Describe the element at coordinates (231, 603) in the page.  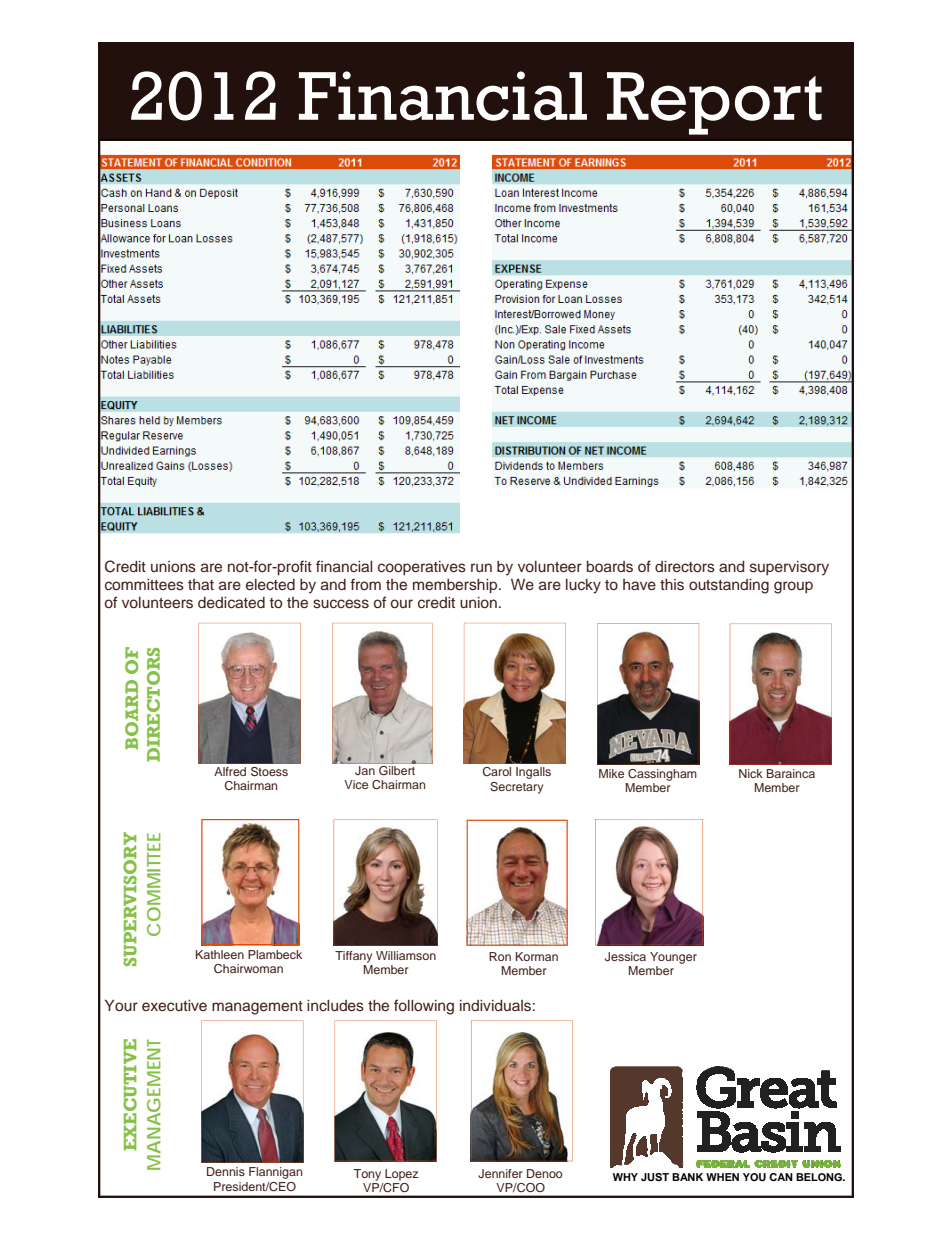
I see `dedicated` at that location.
